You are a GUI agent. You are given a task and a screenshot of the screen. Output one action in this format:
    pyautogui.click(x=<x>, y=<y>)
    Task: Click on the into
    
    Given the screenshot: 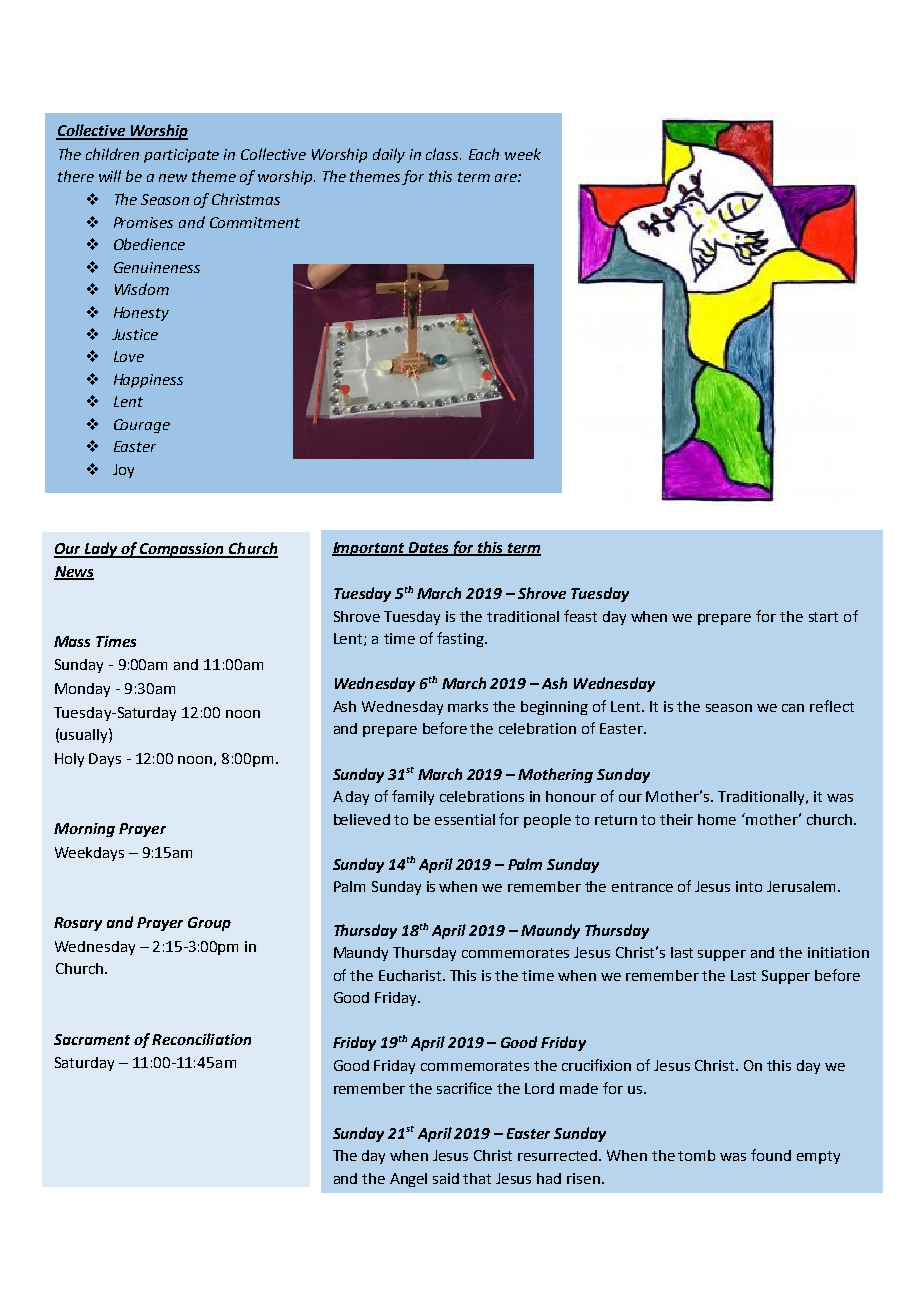 What is the action you would take?
    pyautogui.click(x=749, y=886)
